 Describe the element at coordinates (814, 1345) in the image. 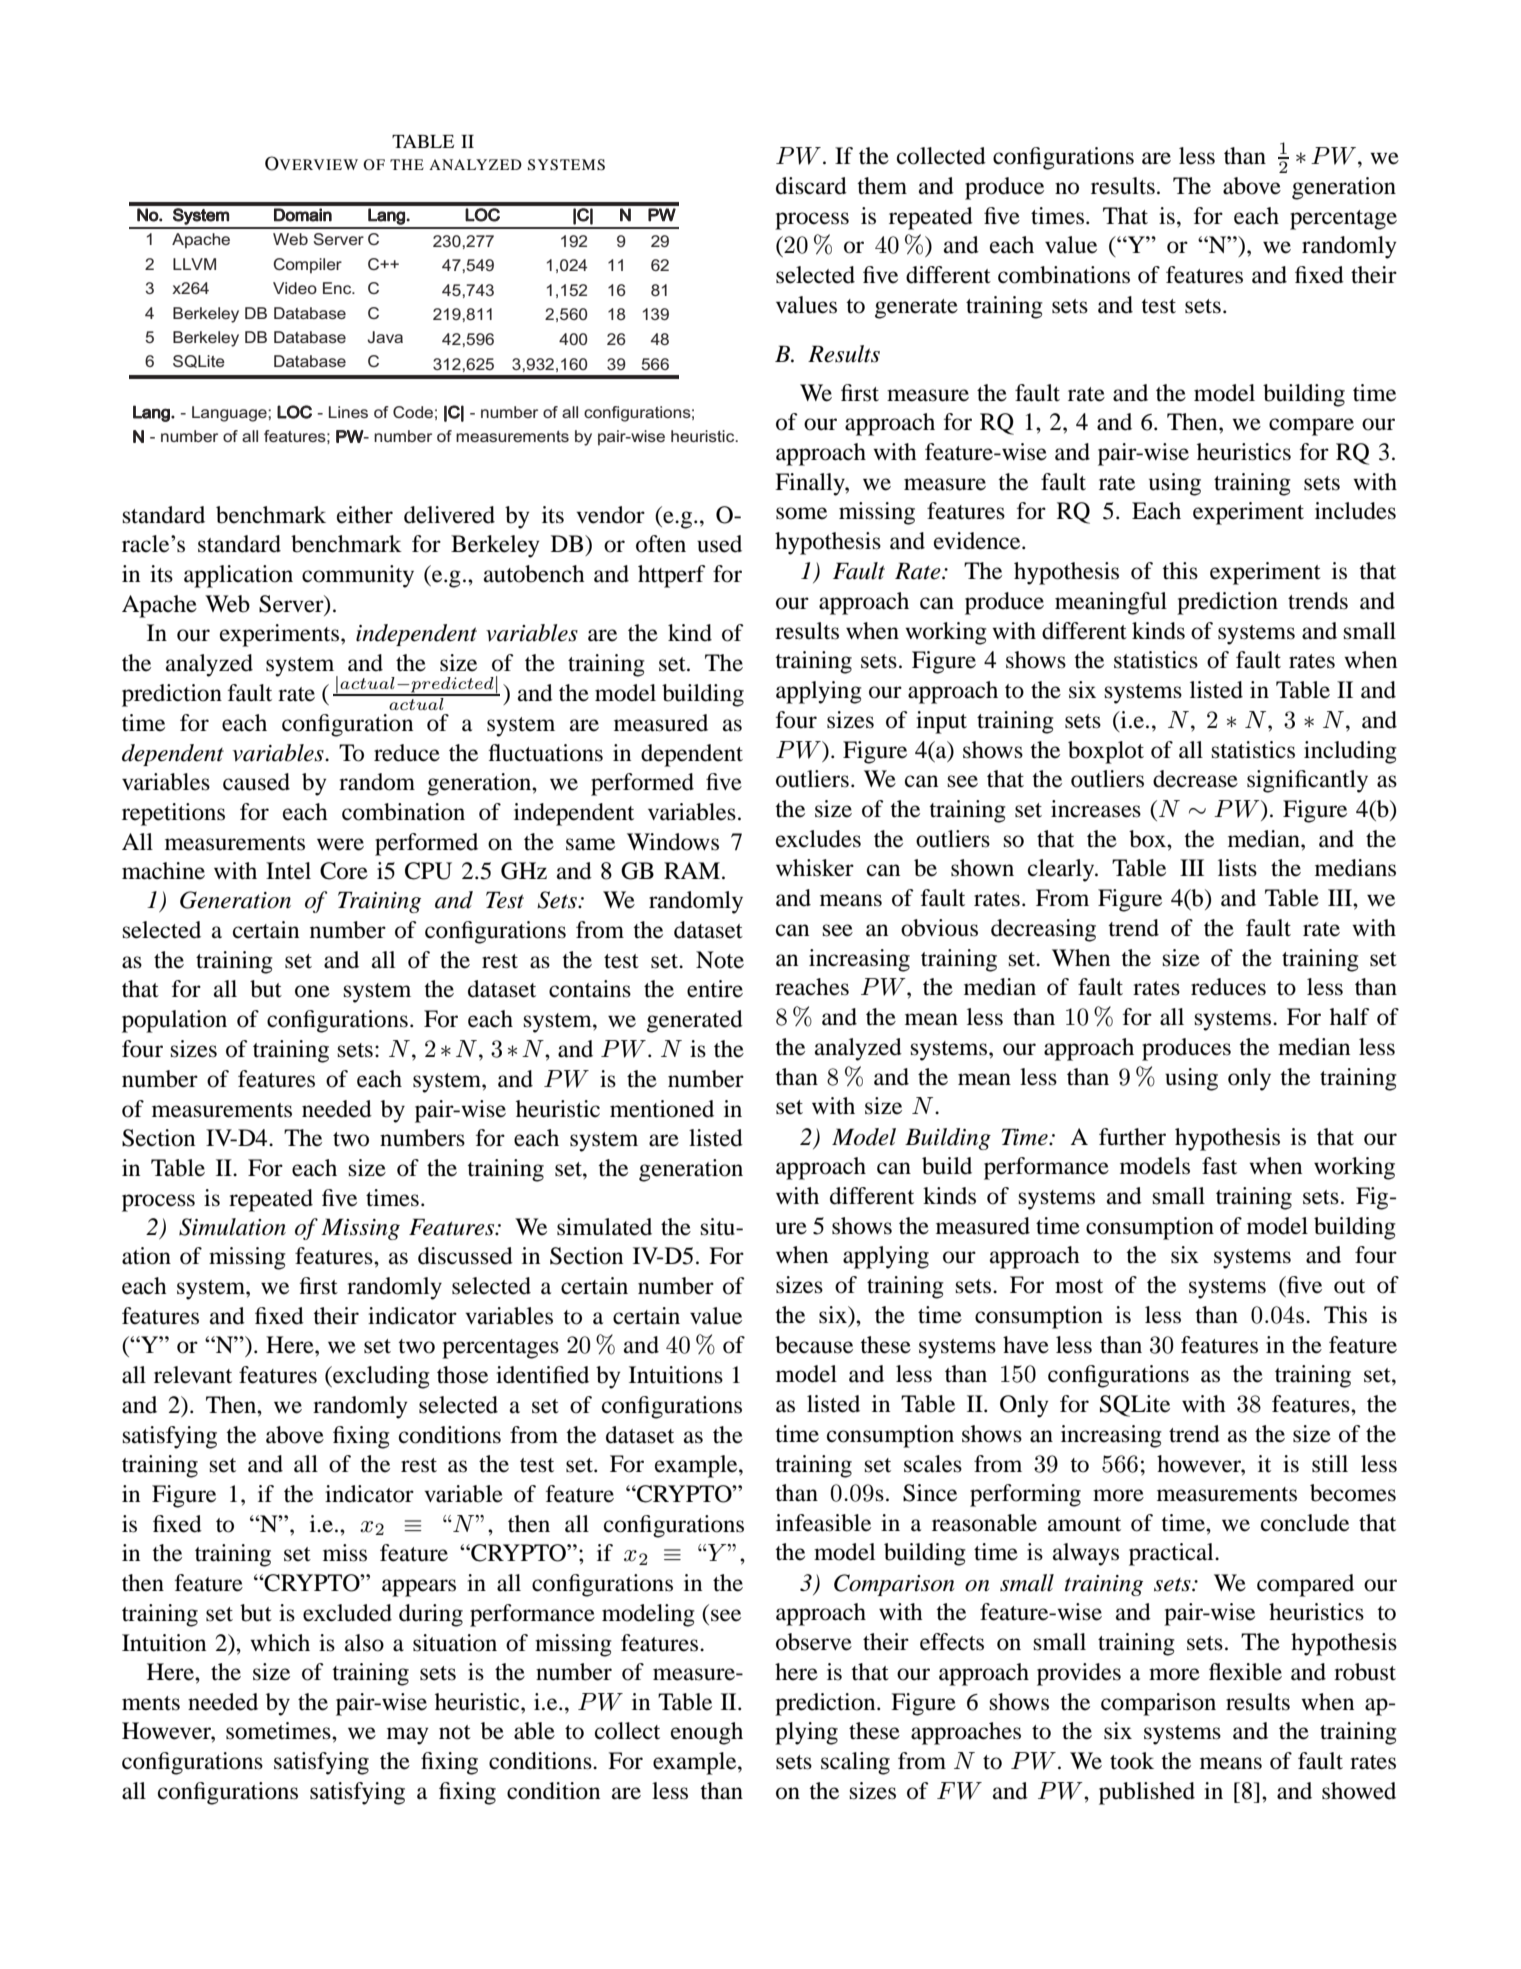

I see `because` at that location.
